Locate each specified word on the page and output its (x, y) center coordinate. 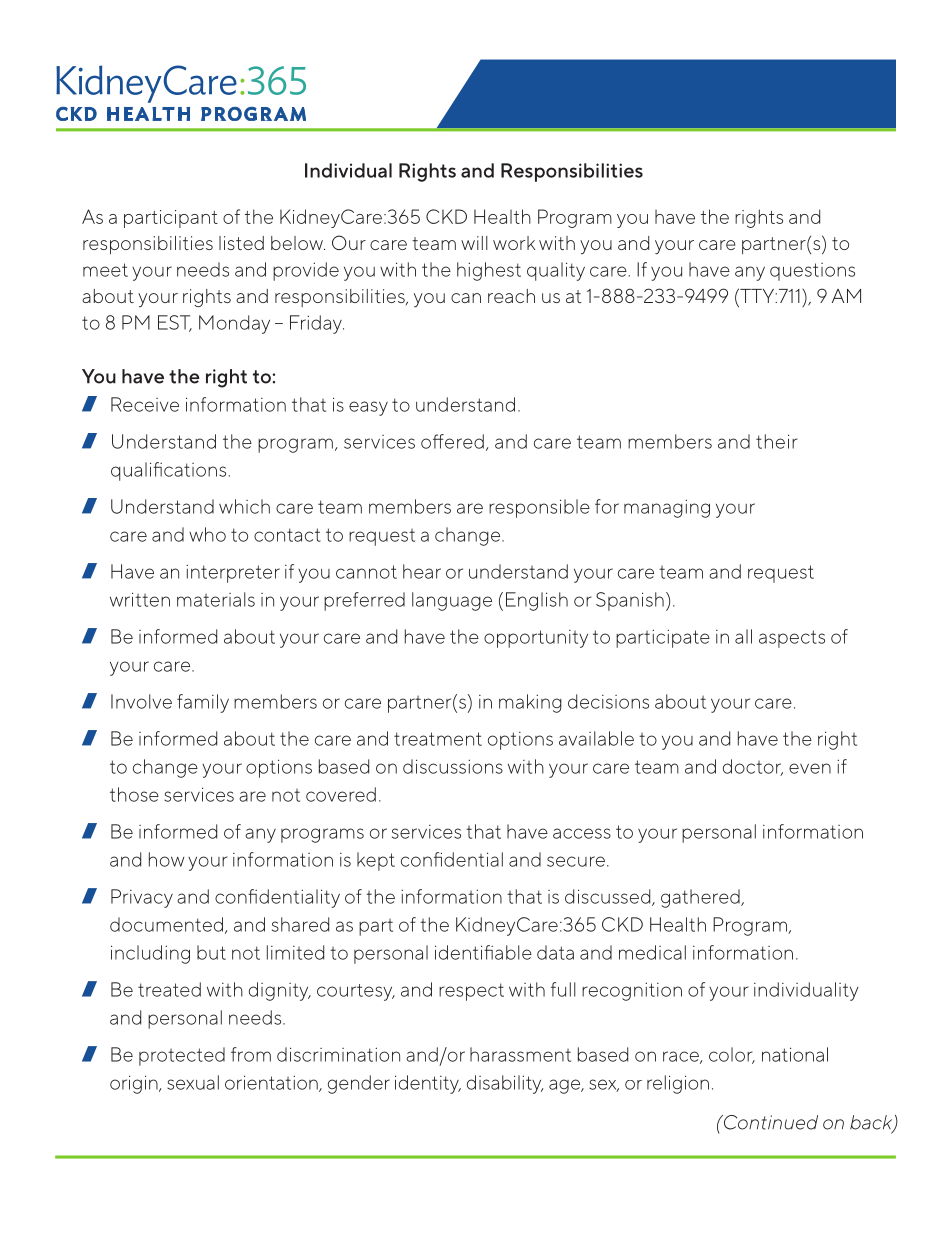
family (203, 703)
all (743, 636)
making (530, 703)
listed (241, 243)
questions (812, 272)
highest (489, 271)
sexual (193, 1082)
